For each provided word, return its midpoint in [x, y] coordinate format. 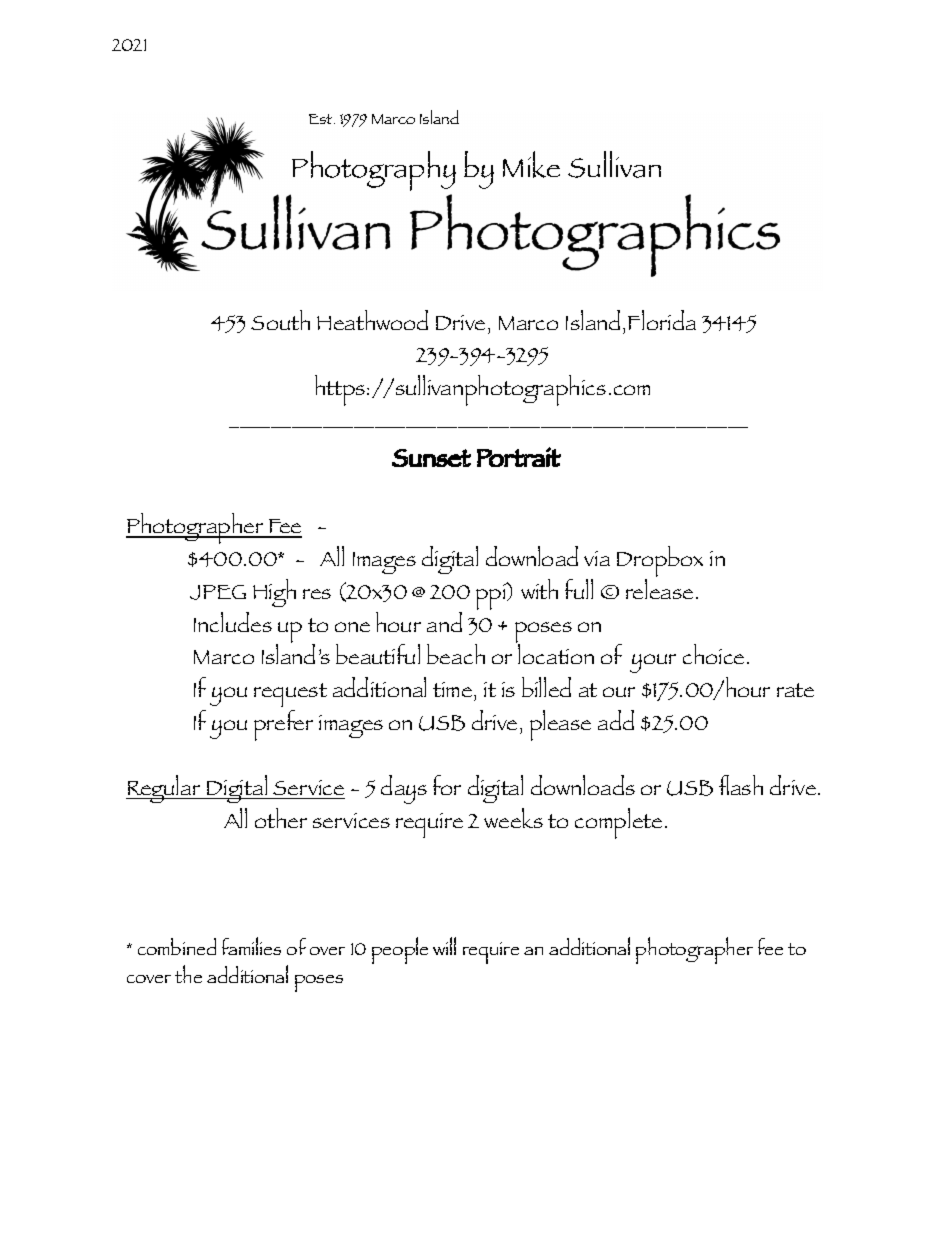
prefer [283, 725]
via [597, 558]
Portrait [519, 457]
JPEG [218, 592]
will [444, 946]
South [280, 320]
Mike [531, 164]
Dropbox [660, 563]
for [447, 785]
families [251, 946]
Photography [374, 171]
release [659, 587]
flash [741, 785]
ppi [492, 596]
